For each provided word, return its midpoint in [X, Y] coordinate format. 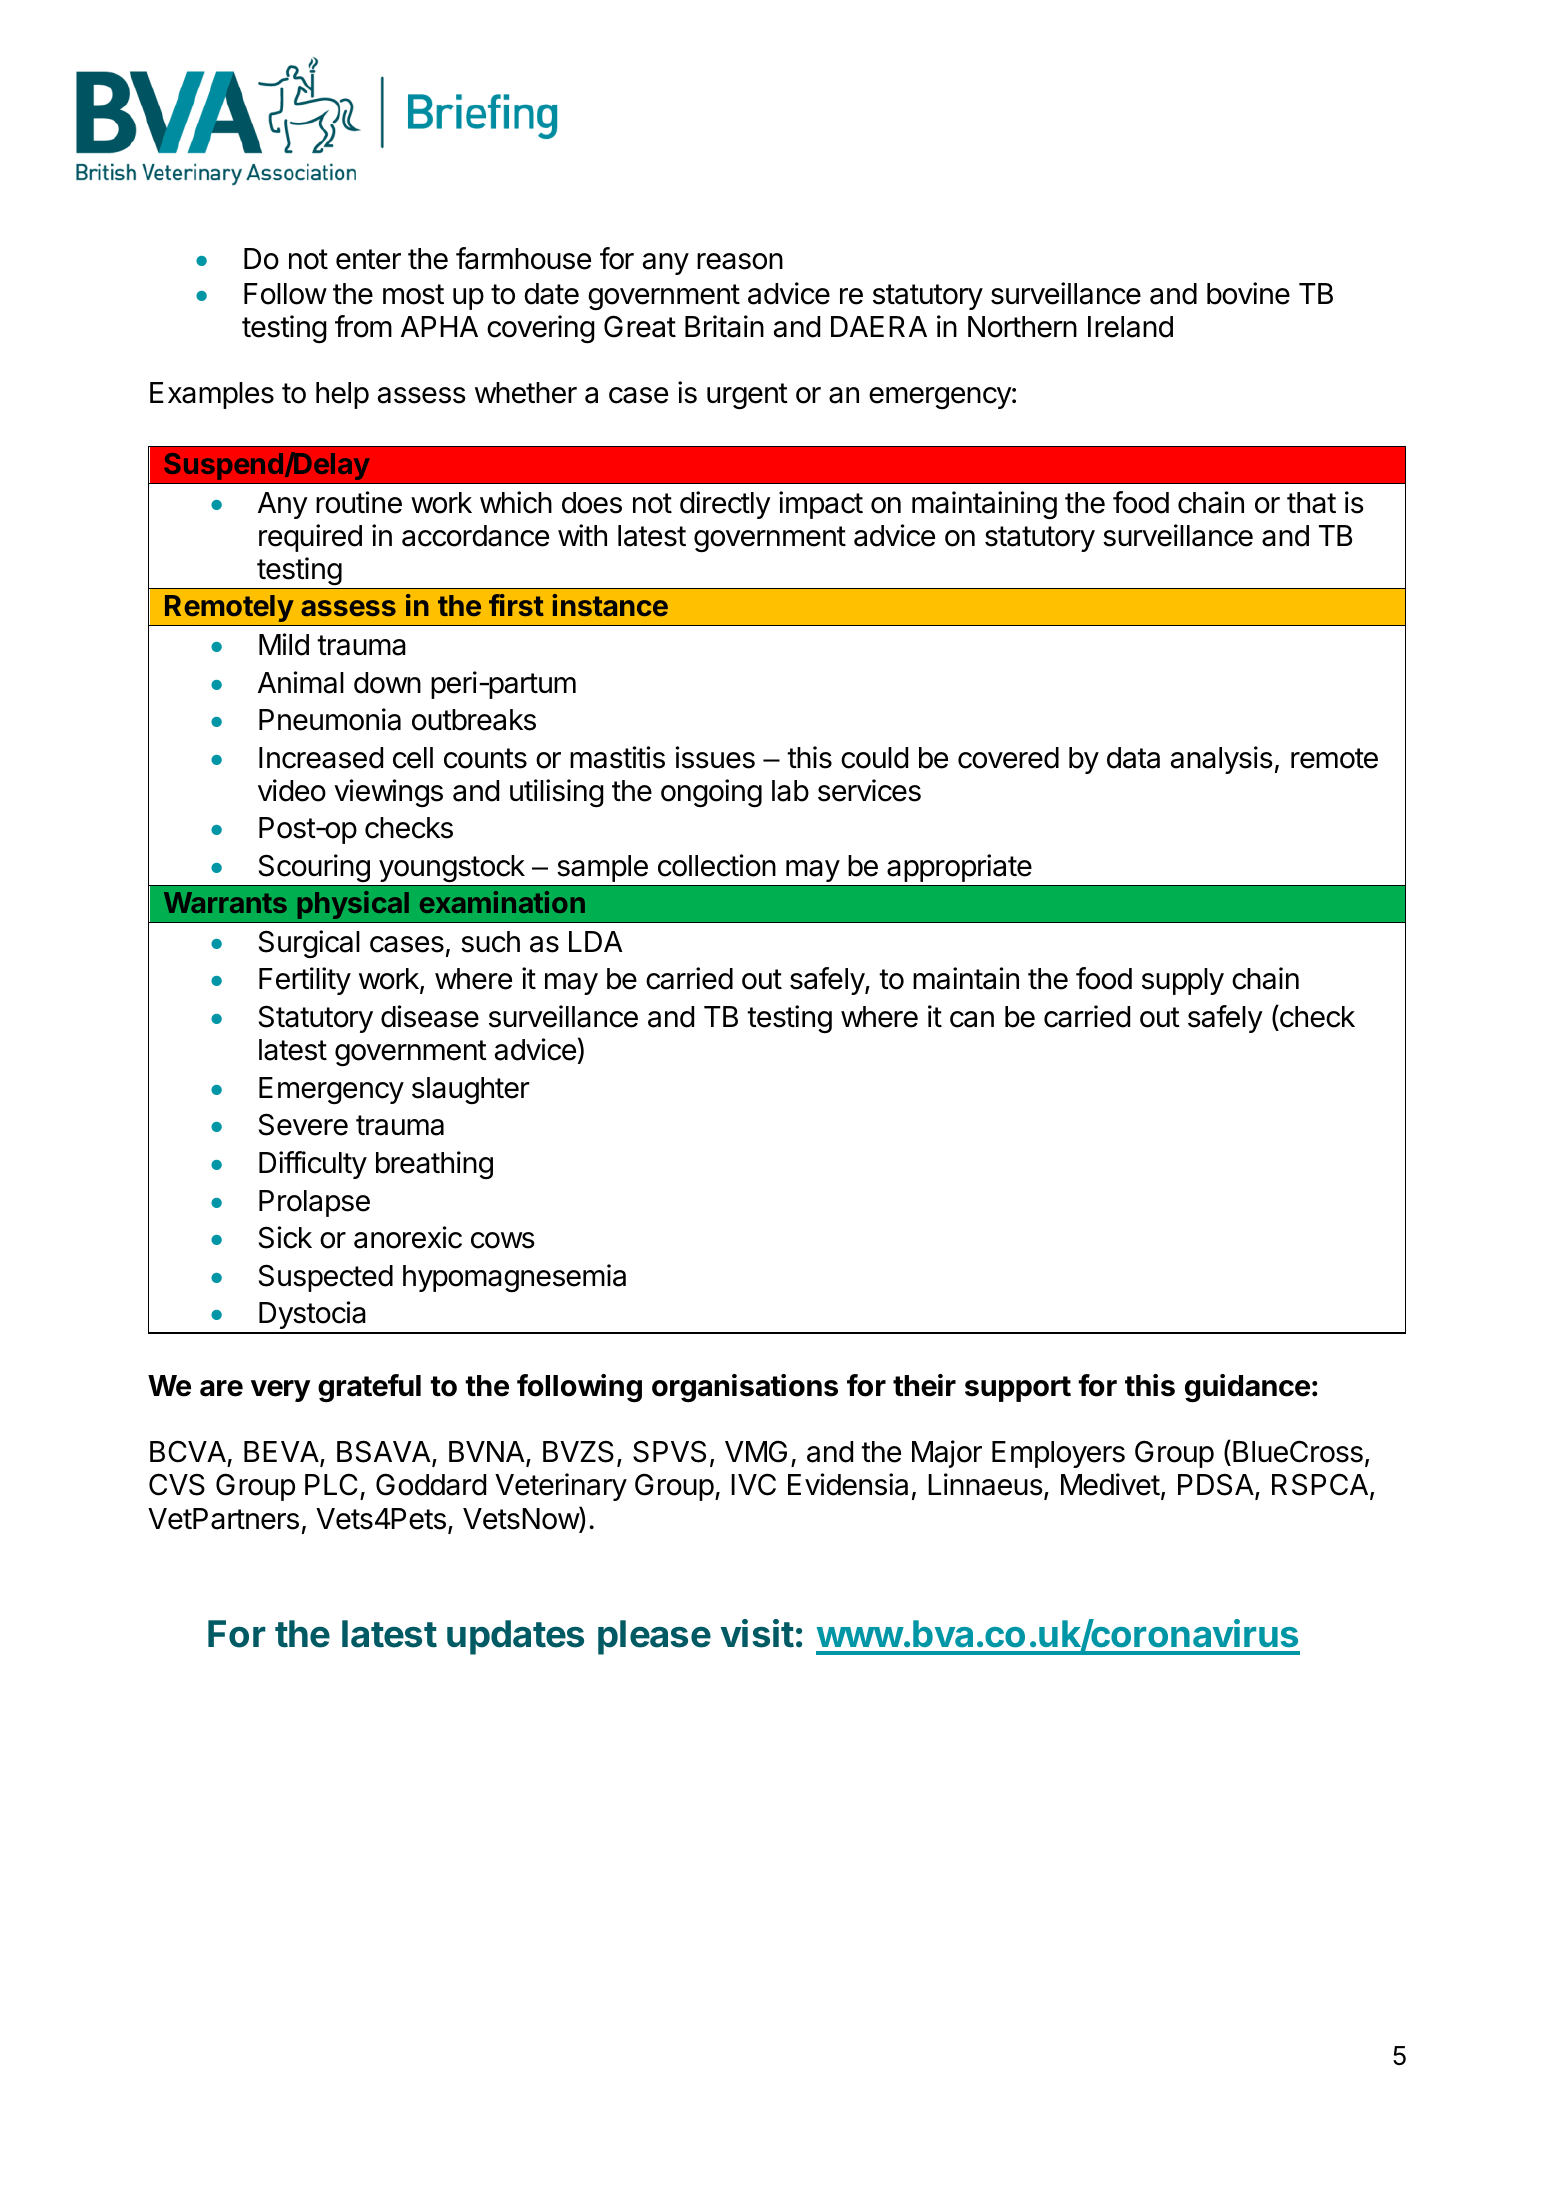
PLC [331, 1484]
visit [757, 1633]
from [363, 326]
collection [717, 865]
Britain [724, 326]
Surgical [309, 944]
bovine [1248, 293]
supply [1183, 981]
